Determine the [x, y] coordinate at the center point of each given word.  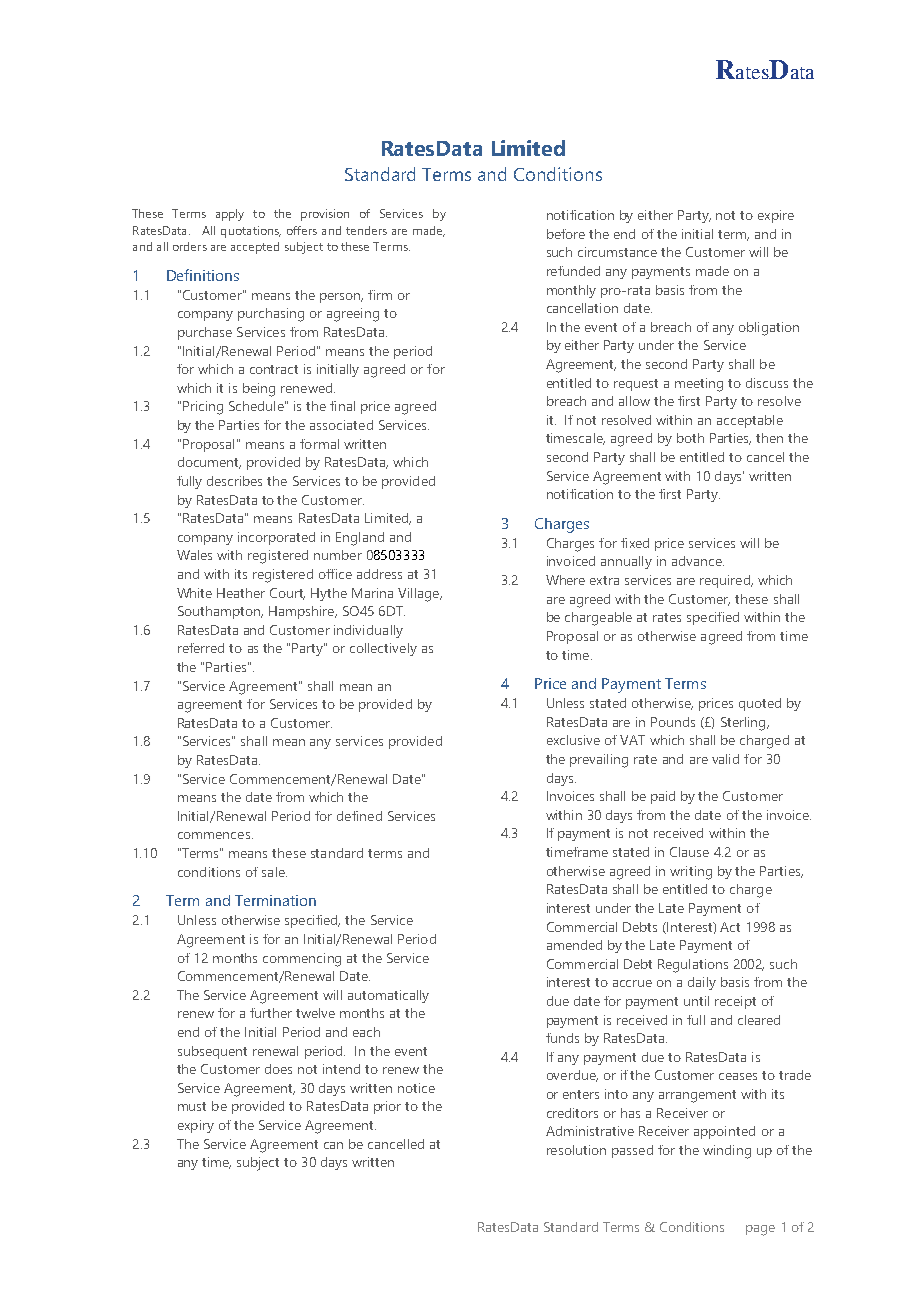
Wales [194, 555]
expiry [196, 1126]
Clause [689, 852]
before [566, 234]
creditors [572, 1113]
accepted [255, 248]
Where [565, 580]
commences [214, 835]
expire [776, 216]
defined [359, 816]
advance [698, 561]
